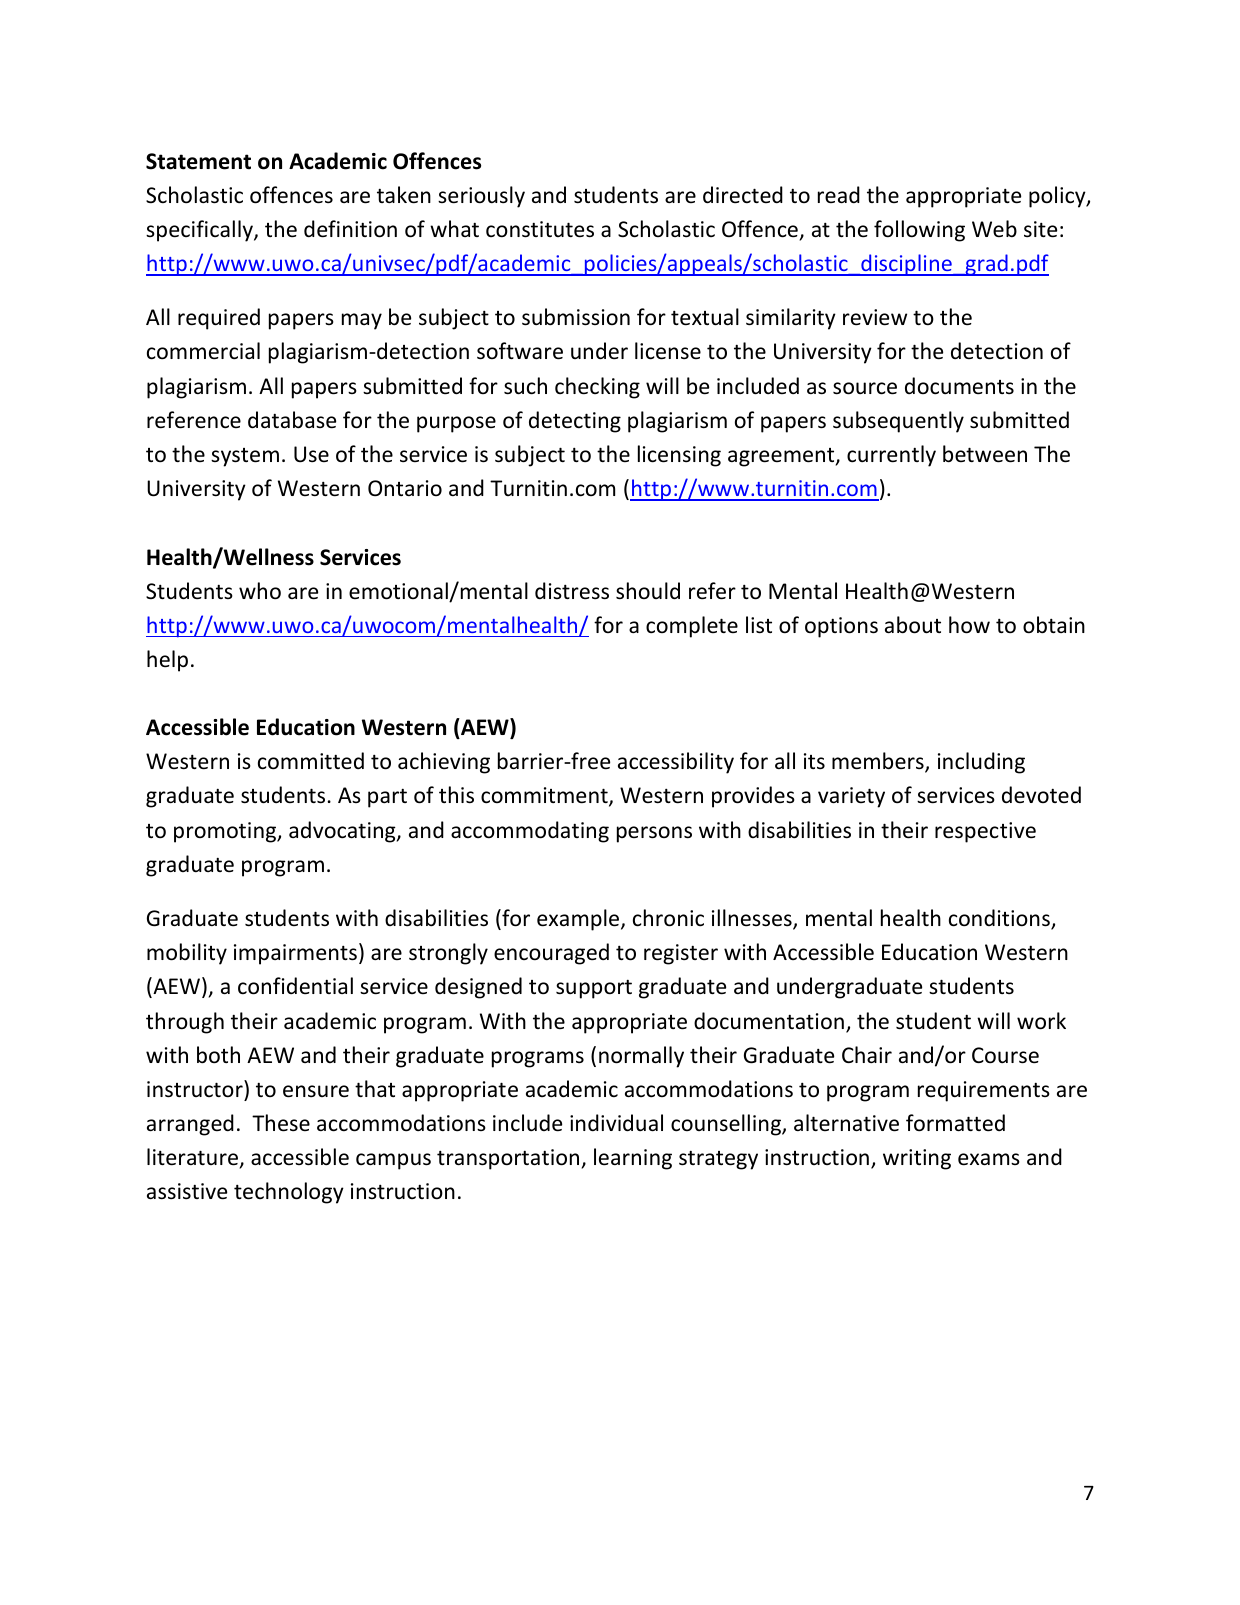  What do you see at coordinates (540, 229) in the image?
I see `constitutes` at bounding box center [540, 229].
